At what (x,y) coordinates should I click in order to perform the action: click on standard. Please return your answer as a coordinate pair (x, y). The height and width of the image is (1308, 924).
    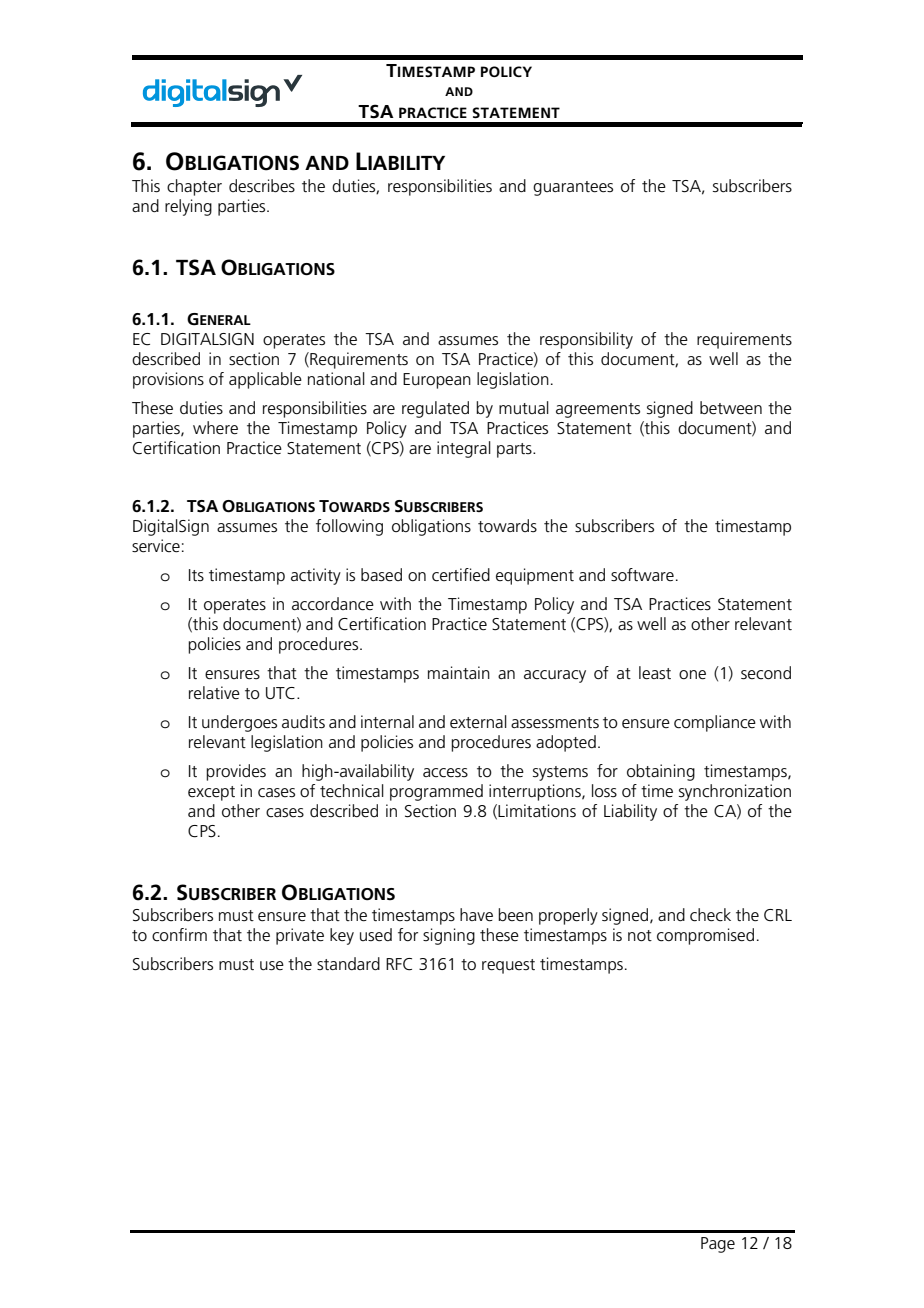
    Looking at the image, I should click on (348, 963).
